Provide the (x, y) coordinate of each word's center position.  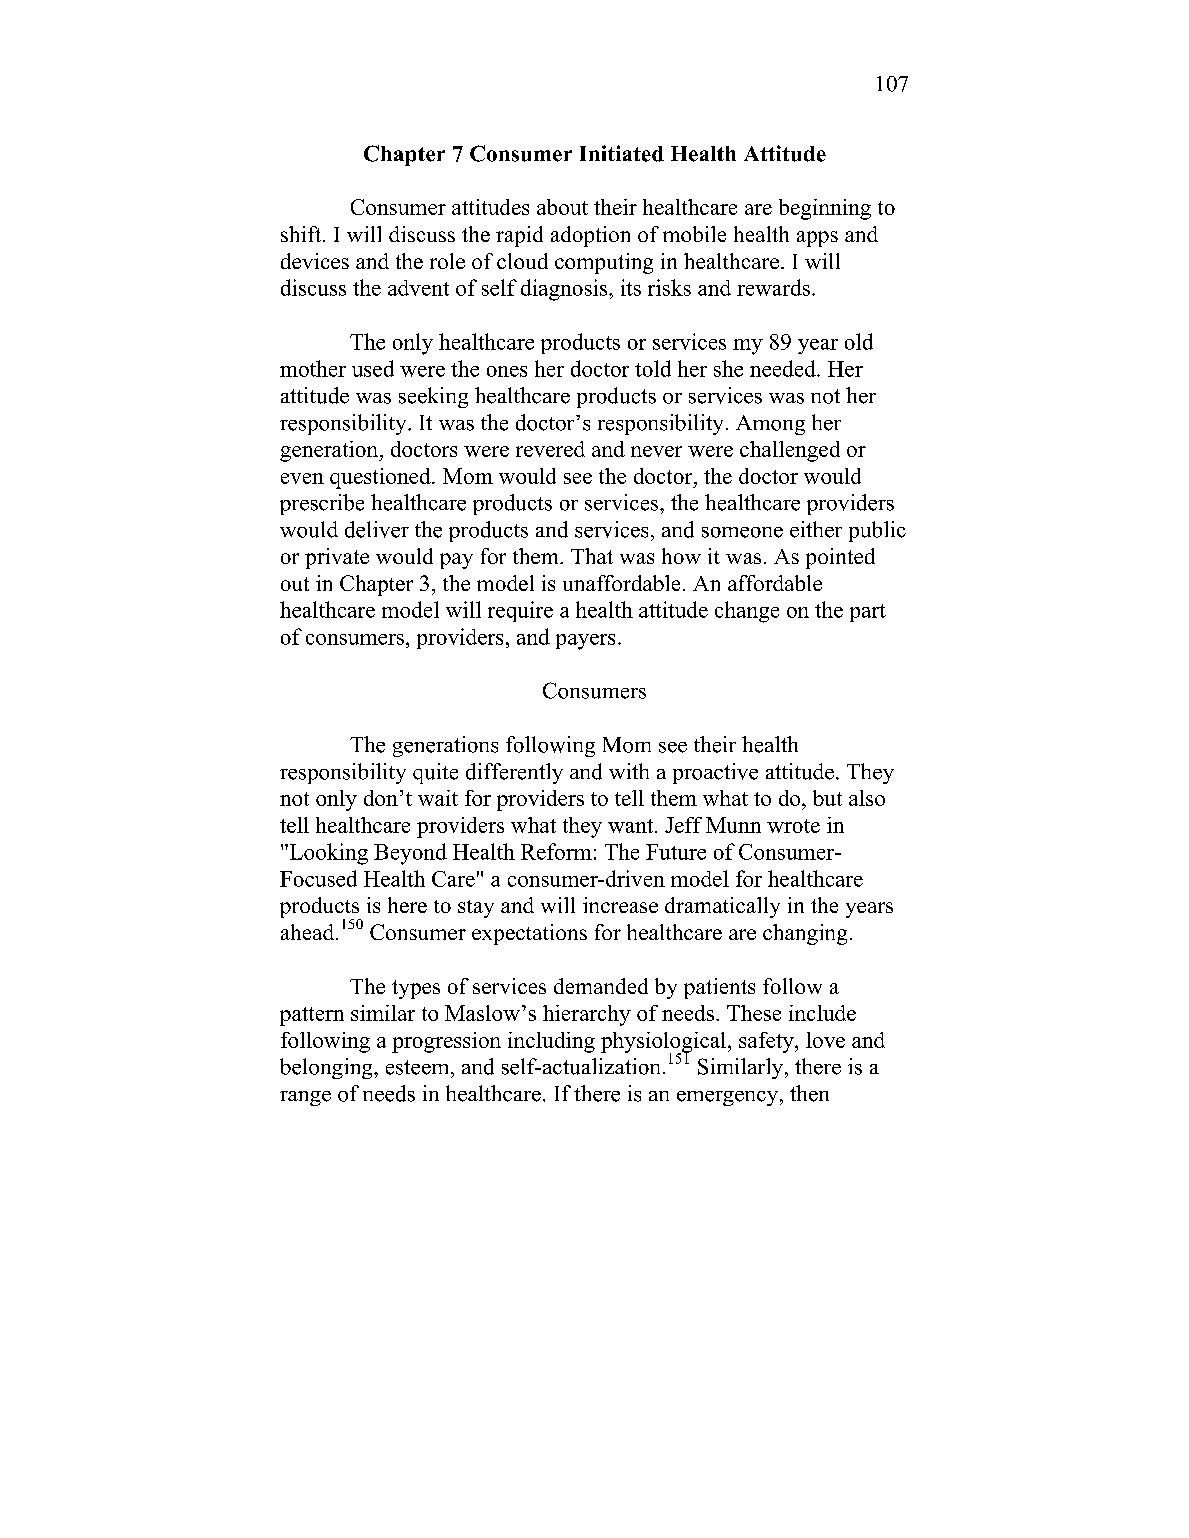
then (809, 1093)
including (551, 1042)
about (562, 207)
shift (302, 234)
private (337, 558)
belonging (327, 1068)
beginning (825, 209)
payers (585, 642)
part (868, 613)
